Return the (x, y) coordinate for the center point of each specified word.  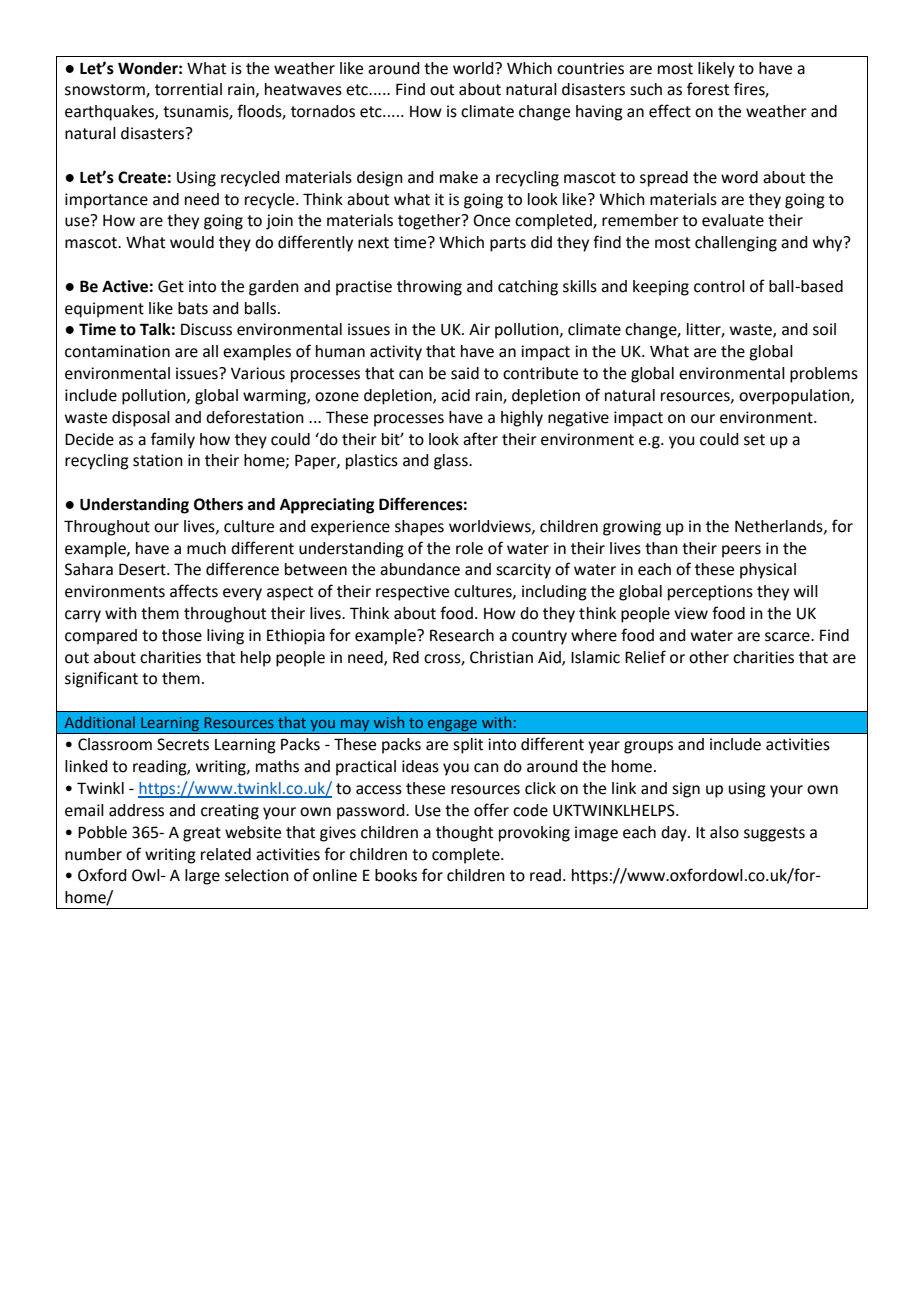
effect (670, 111)
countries (590, 68)
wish (389, 722)
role (469, 548)
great (202, 834)
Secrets (183, 744)
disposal (141, 419)
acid (455, 395)
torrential (188, 89)
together (430, 222)
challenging (736, 244)
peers (741, 551)
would (192, 242)
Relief (645, 657)
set (754, 440)
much (206, 548)
